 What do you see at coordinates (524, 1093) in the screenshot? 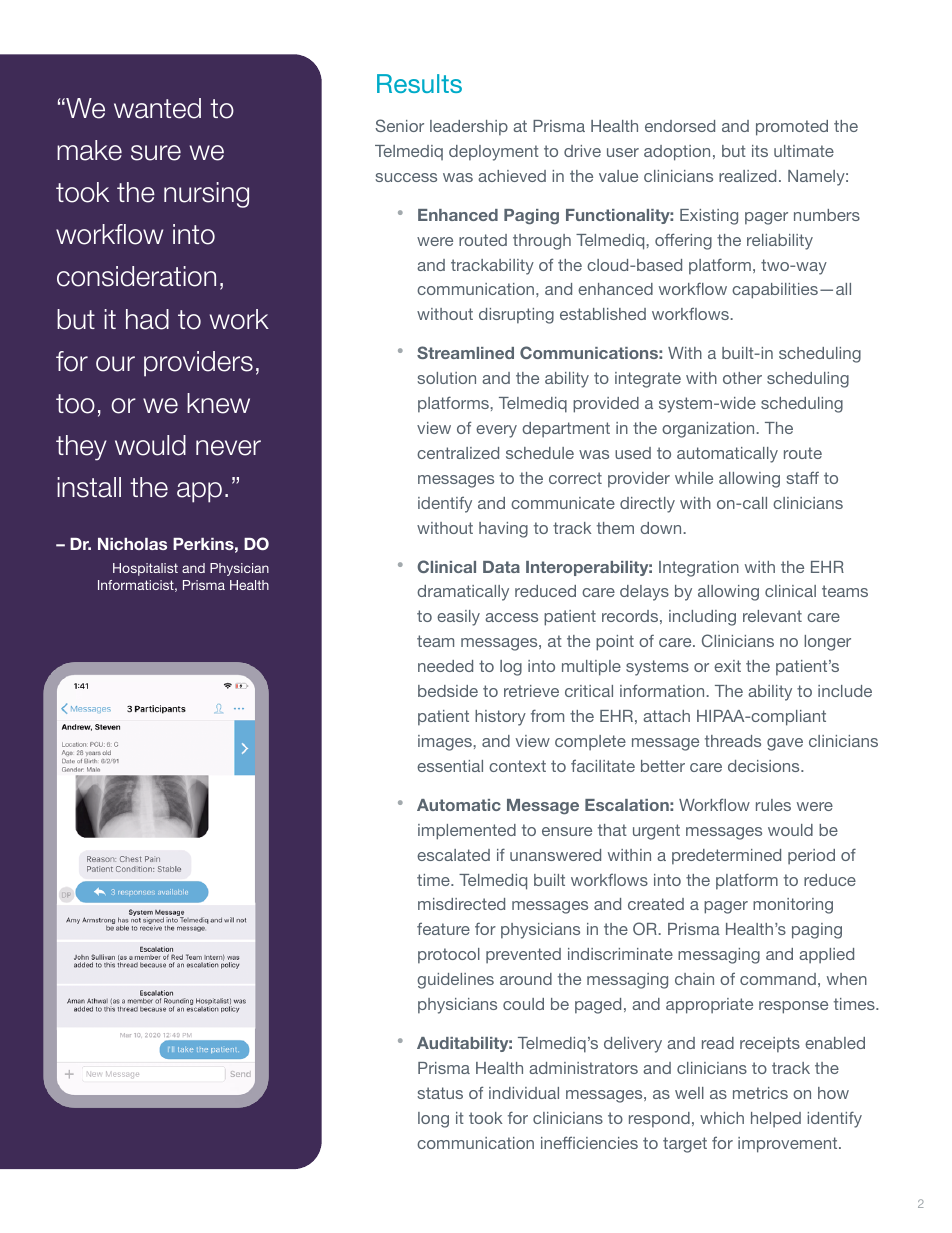
I see `individual` at bounding box center [524, 1093].
